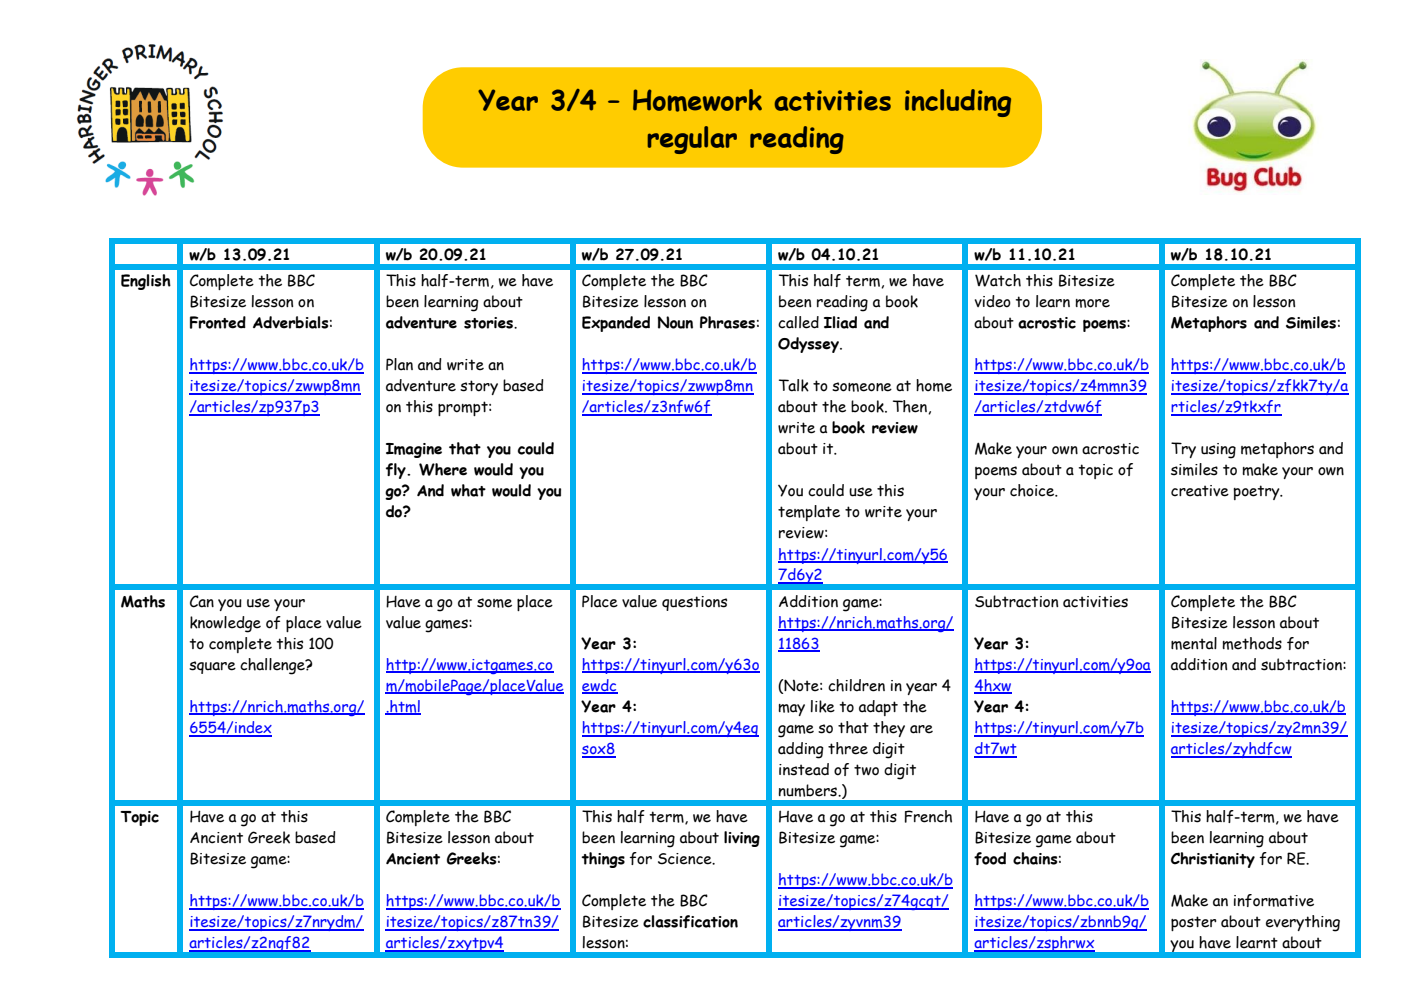 This image has height=999, width=1413. Describe the element at coordinates (212, 667) in the image. I see `square` at that location.
